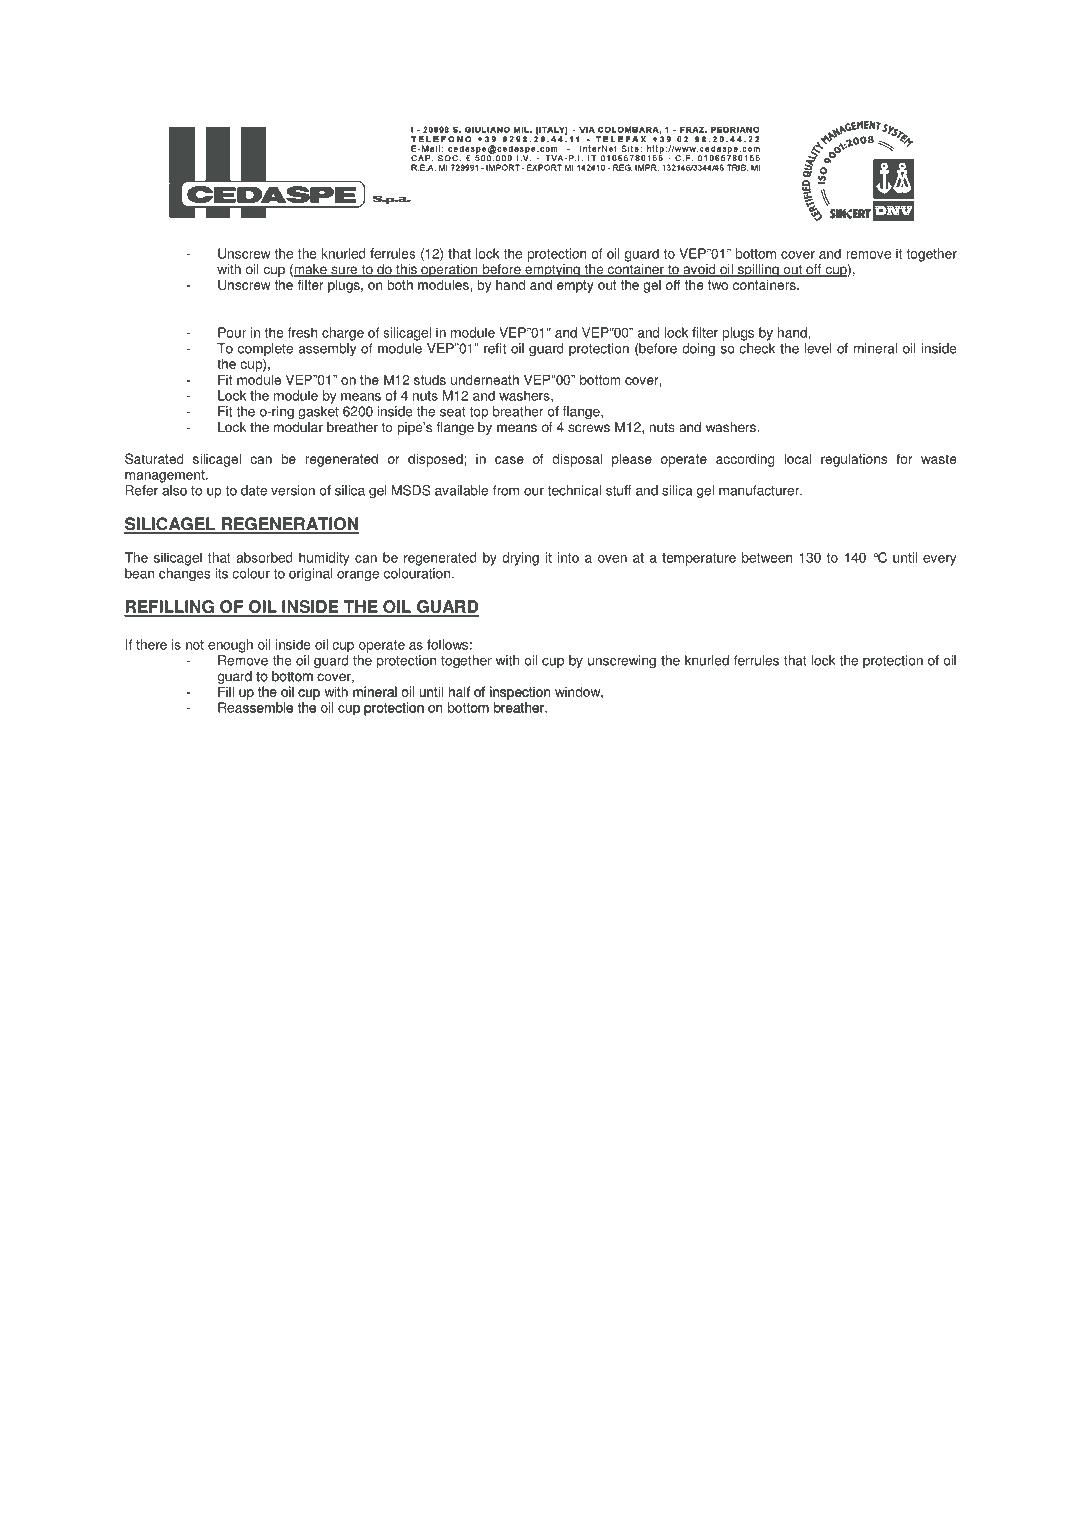  I want to click on Saturated, so click(154, 458).
